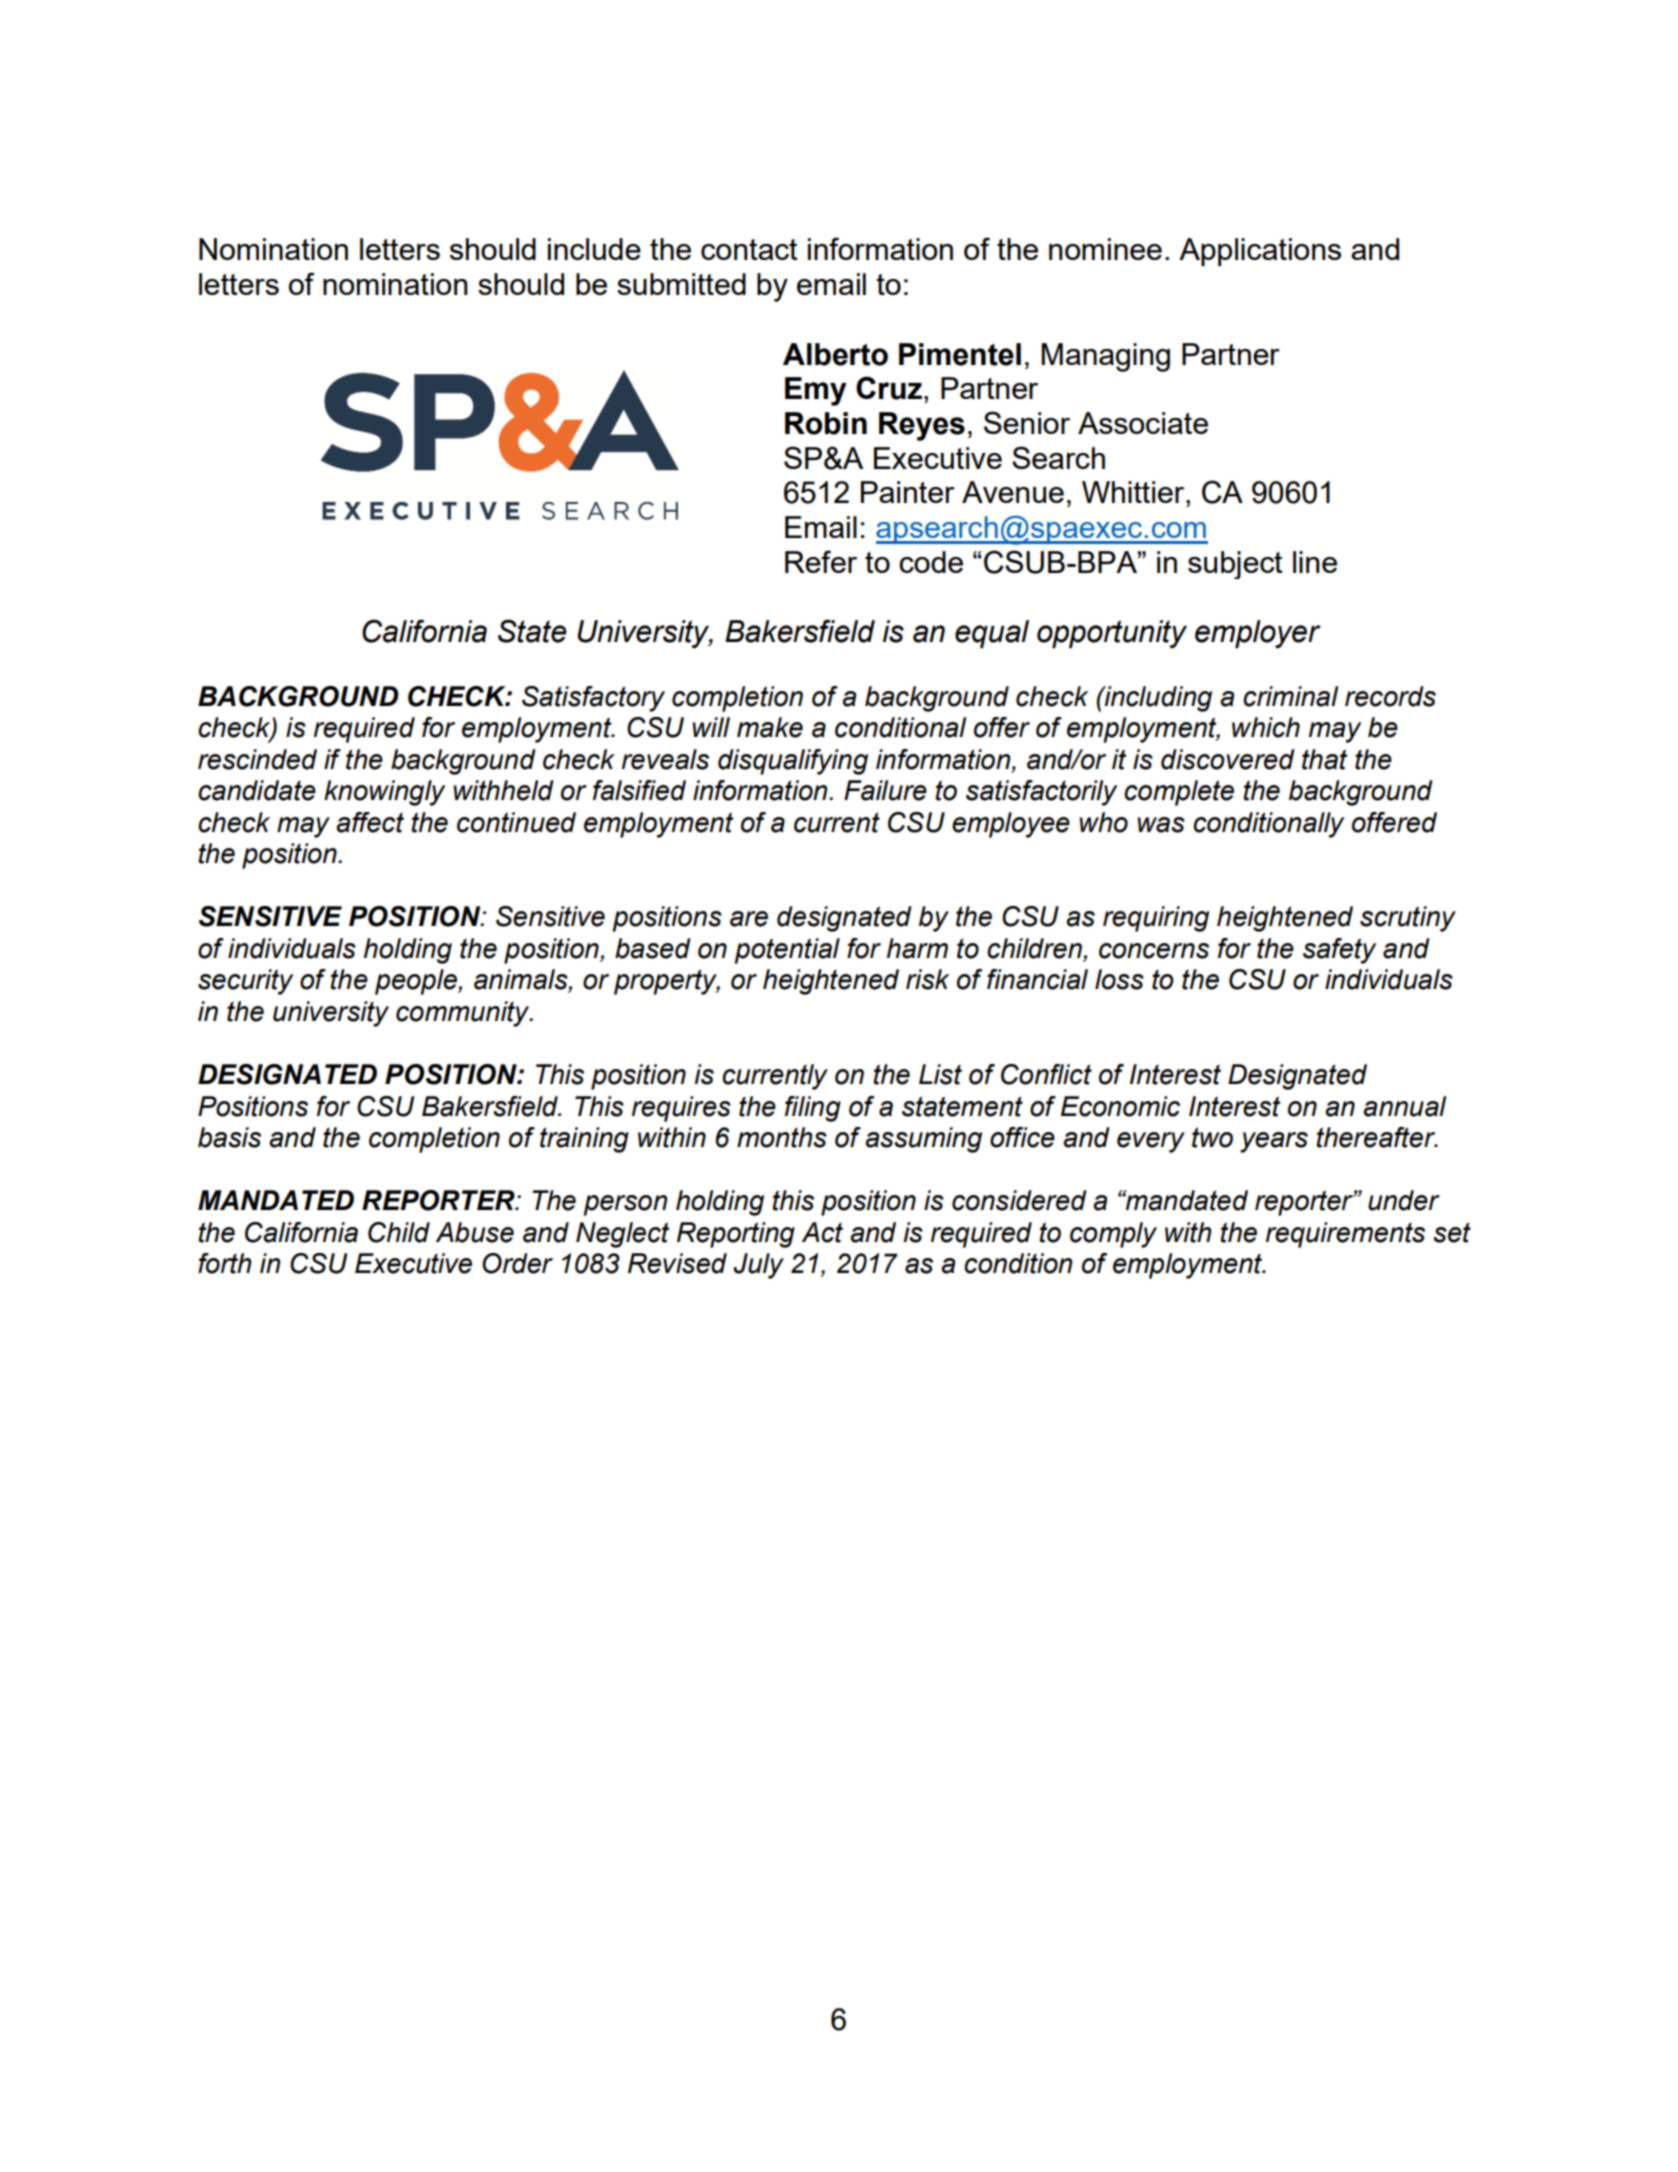 Image resolution: width=1678 pixels, height=2172 pixels. Describe the element at coordinates (927, 979) in the page. I see `risk` at that location.
